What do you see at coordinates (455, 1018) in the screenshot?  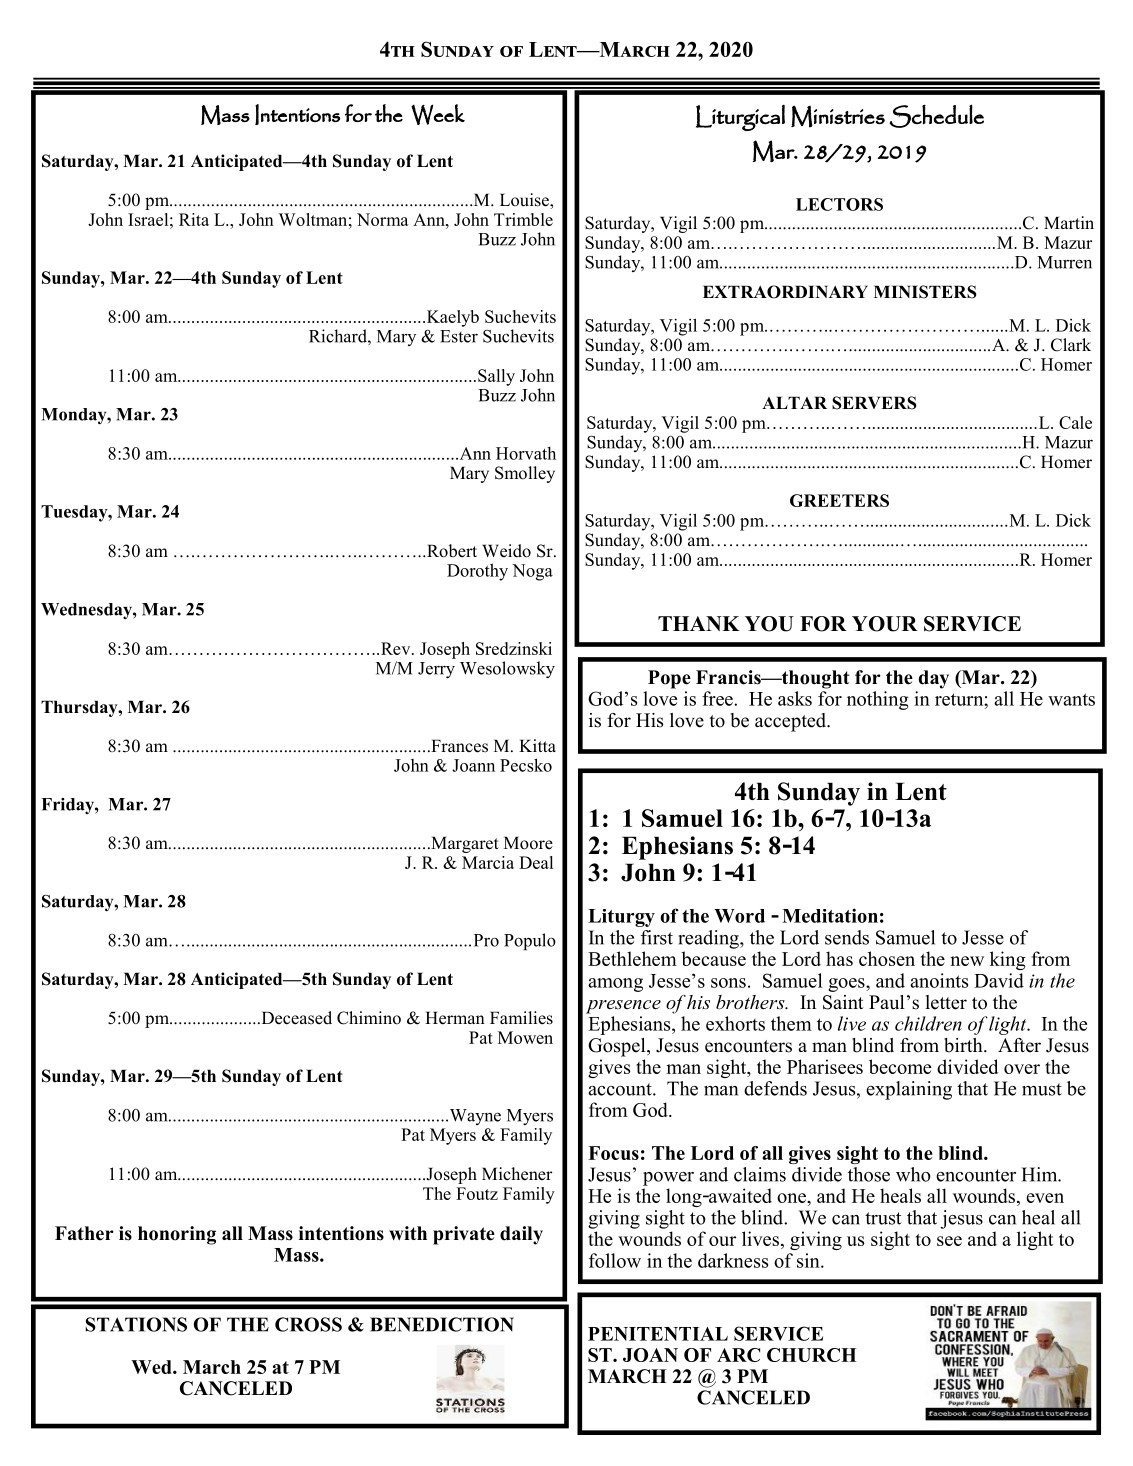 I see `Herman` at bounding box center [455, 1018].
